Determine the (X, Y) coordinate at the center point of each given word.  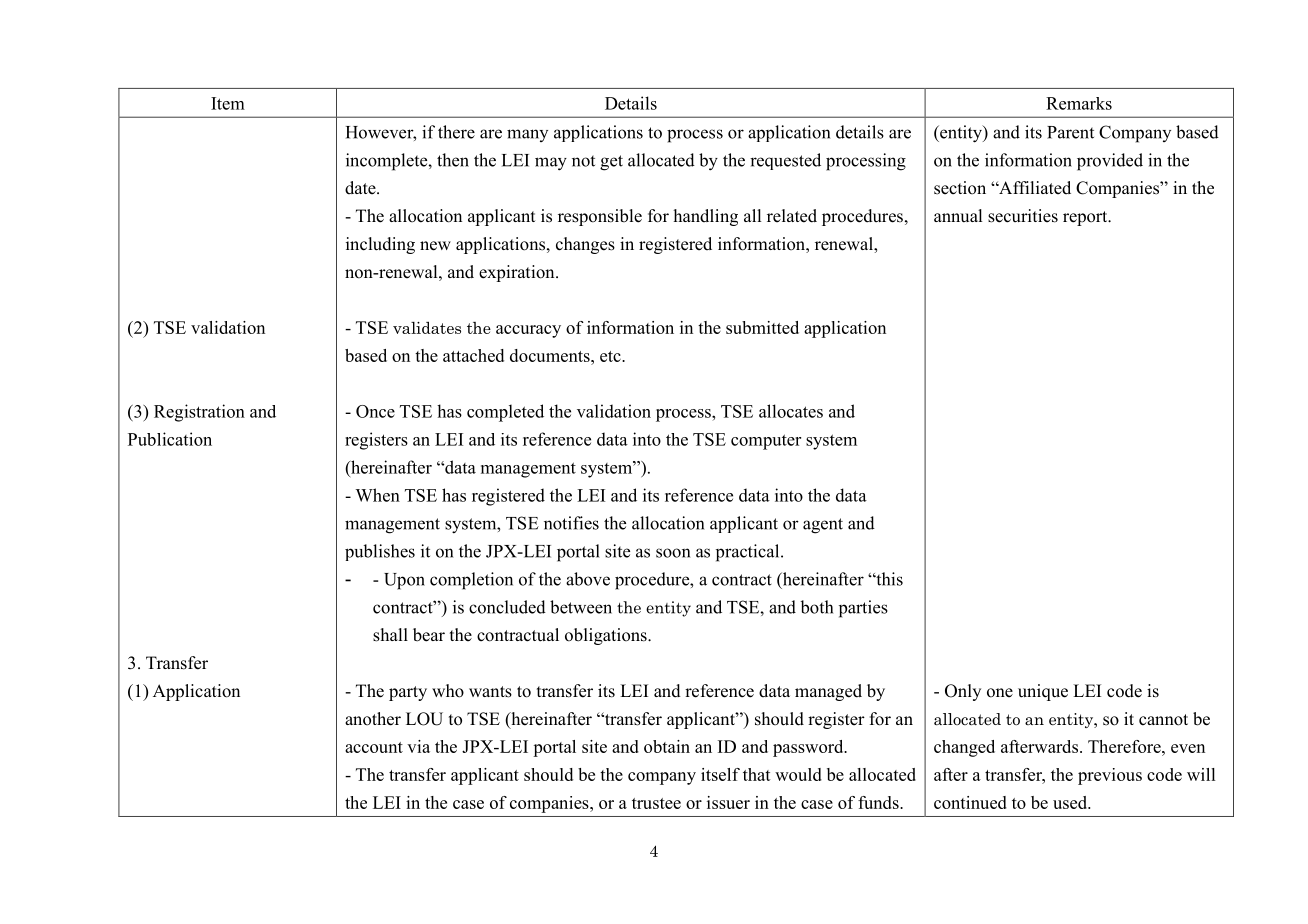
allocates (791, 411)
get (611, 163)
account (374, 747)
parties (863, 609)
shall (390, 635)
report (1086, 218)
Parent (1070, 132)
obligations (607, 636)
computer (766, 442)
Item (228, 103)
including (380, 245)
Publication (170, 439)
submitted (762, 327)
